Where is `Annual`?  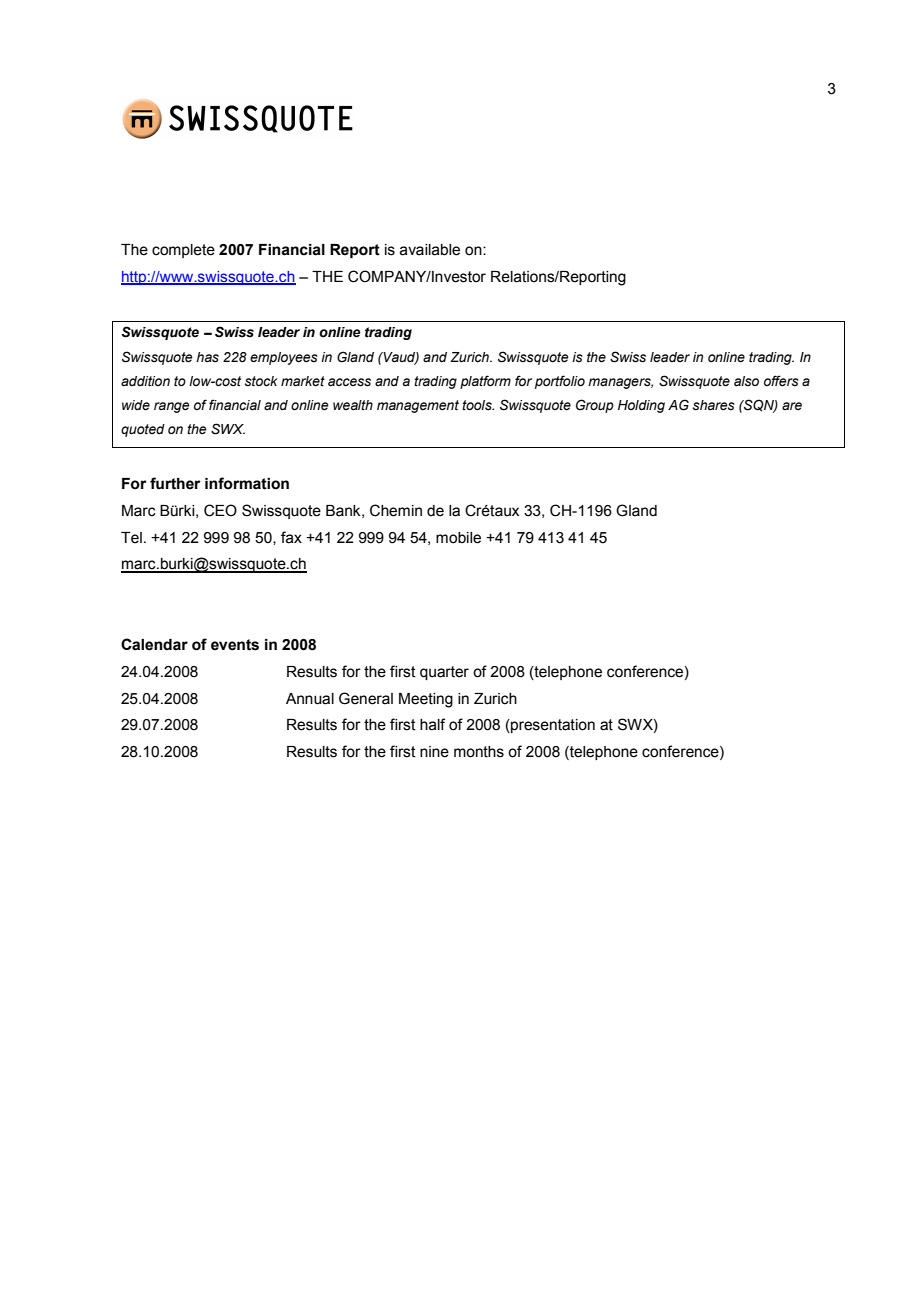
Annual is located at coordinates (310, 699).
